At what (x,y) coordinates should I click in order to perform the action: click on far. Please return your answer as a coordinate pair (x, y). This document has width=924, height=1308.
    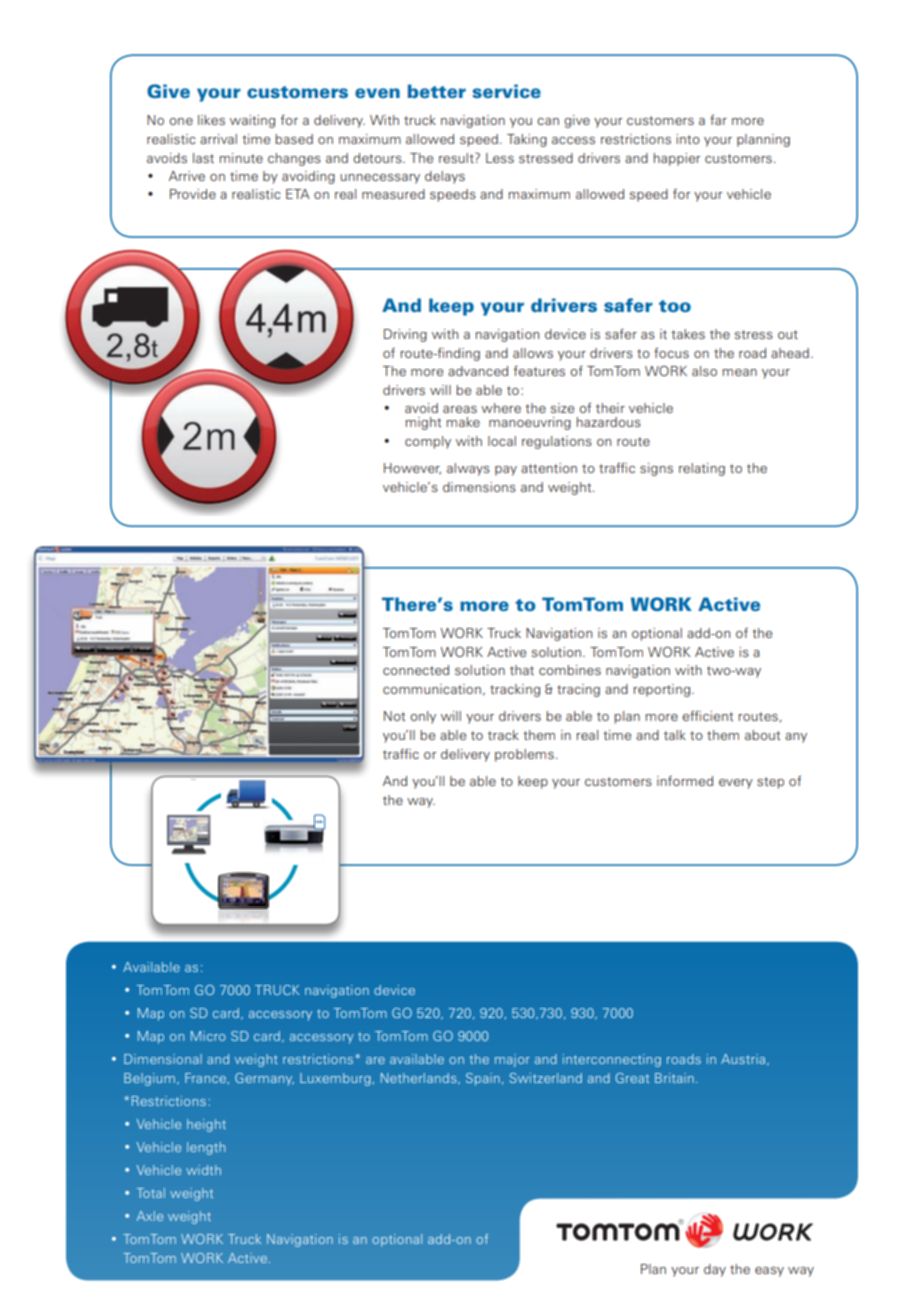
    Looking at the image, I should click on (718, 119).
